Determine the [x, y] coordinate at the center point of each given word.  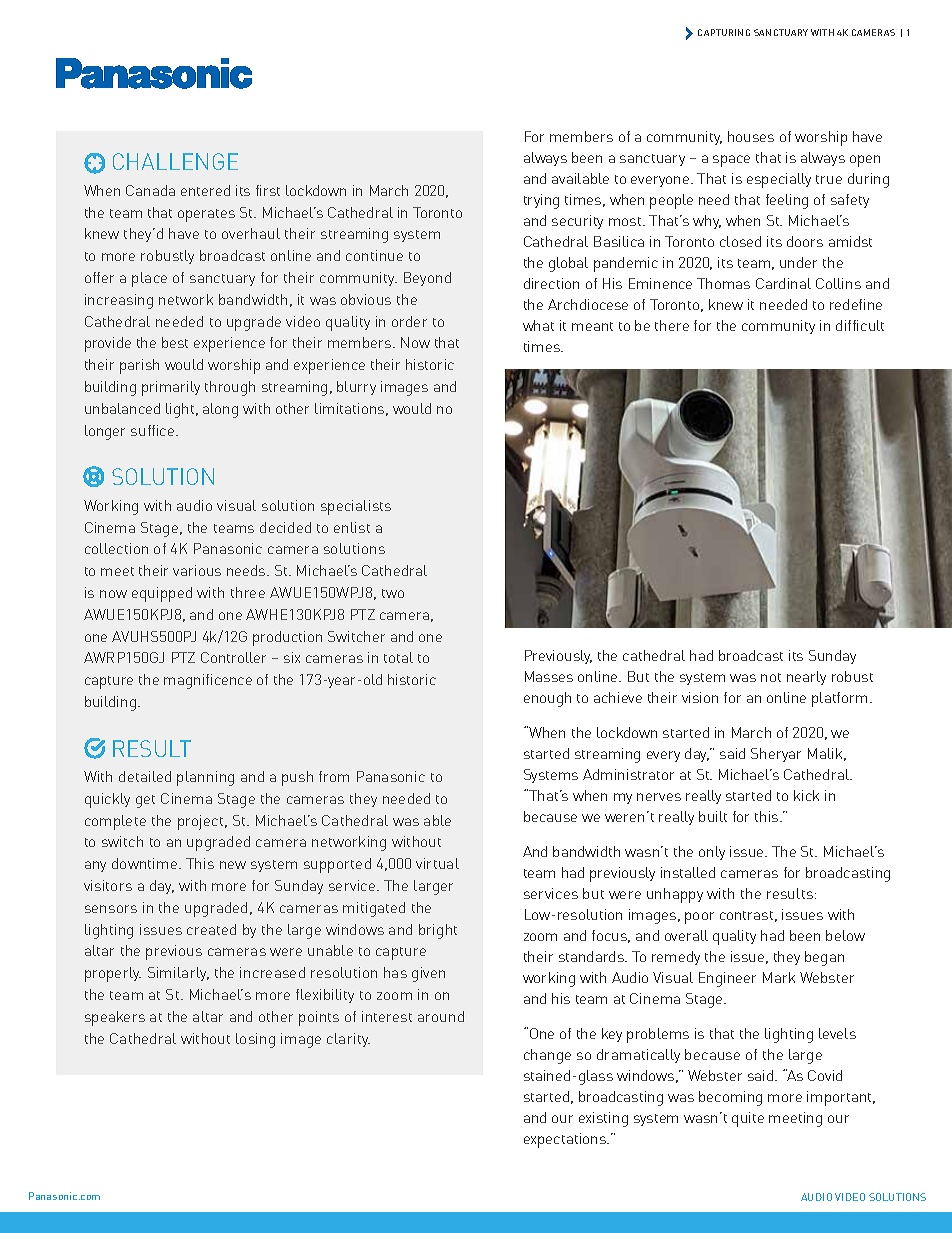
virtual [437, 863]
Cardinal [783, 283]
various [197, 570]
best [175, 342]
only [712, 853]
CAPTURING [724, 32]
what [538, 325]
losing [255, 1040]
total [398, 657]
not [771, 677]
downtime [146, 863]
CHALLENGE [175, 161]
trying [541, 201]
